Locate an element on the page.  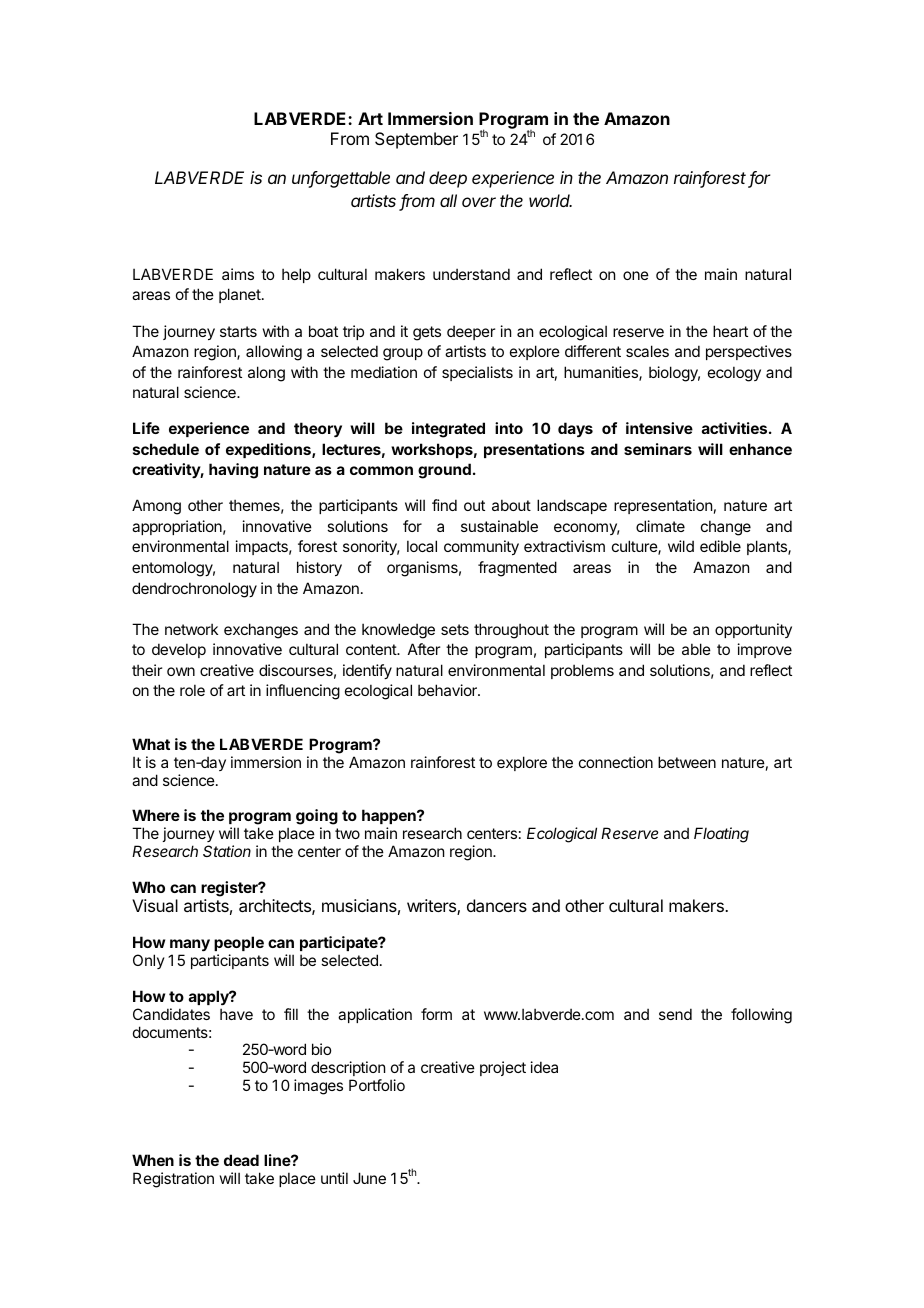
specialists is located at coordinates (477, 373).
